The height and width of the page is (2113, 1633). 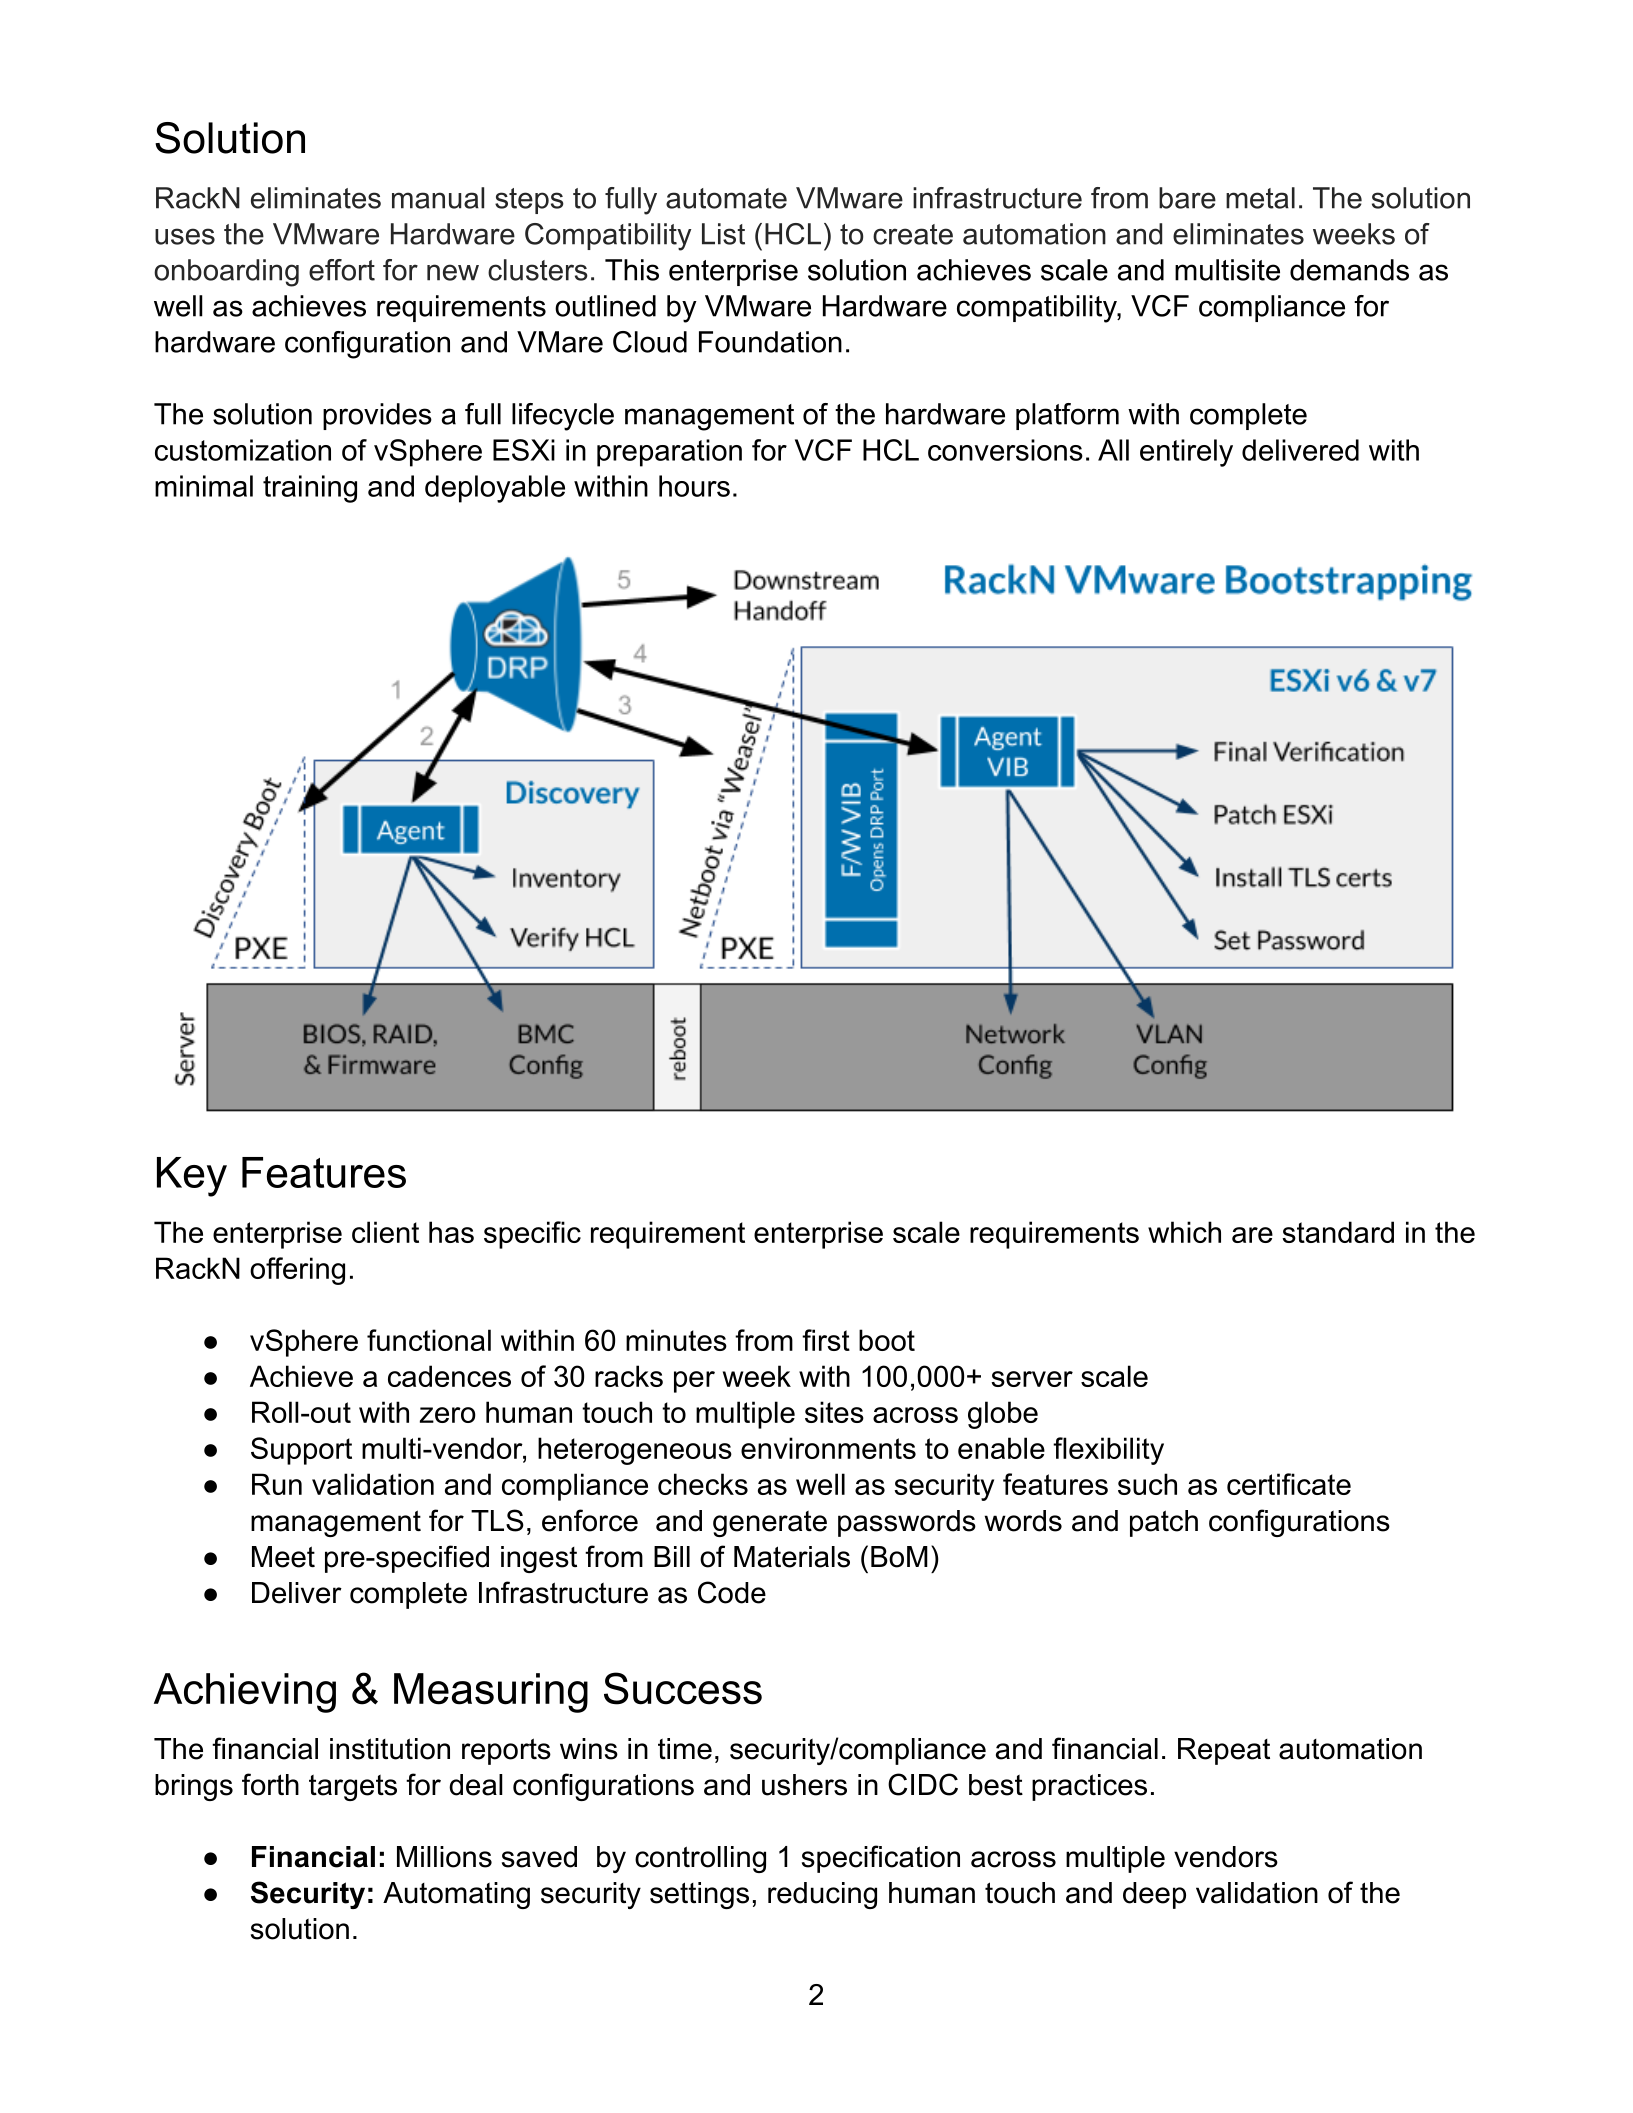 I want to click on reducing, so click(x=822, y=1895).
